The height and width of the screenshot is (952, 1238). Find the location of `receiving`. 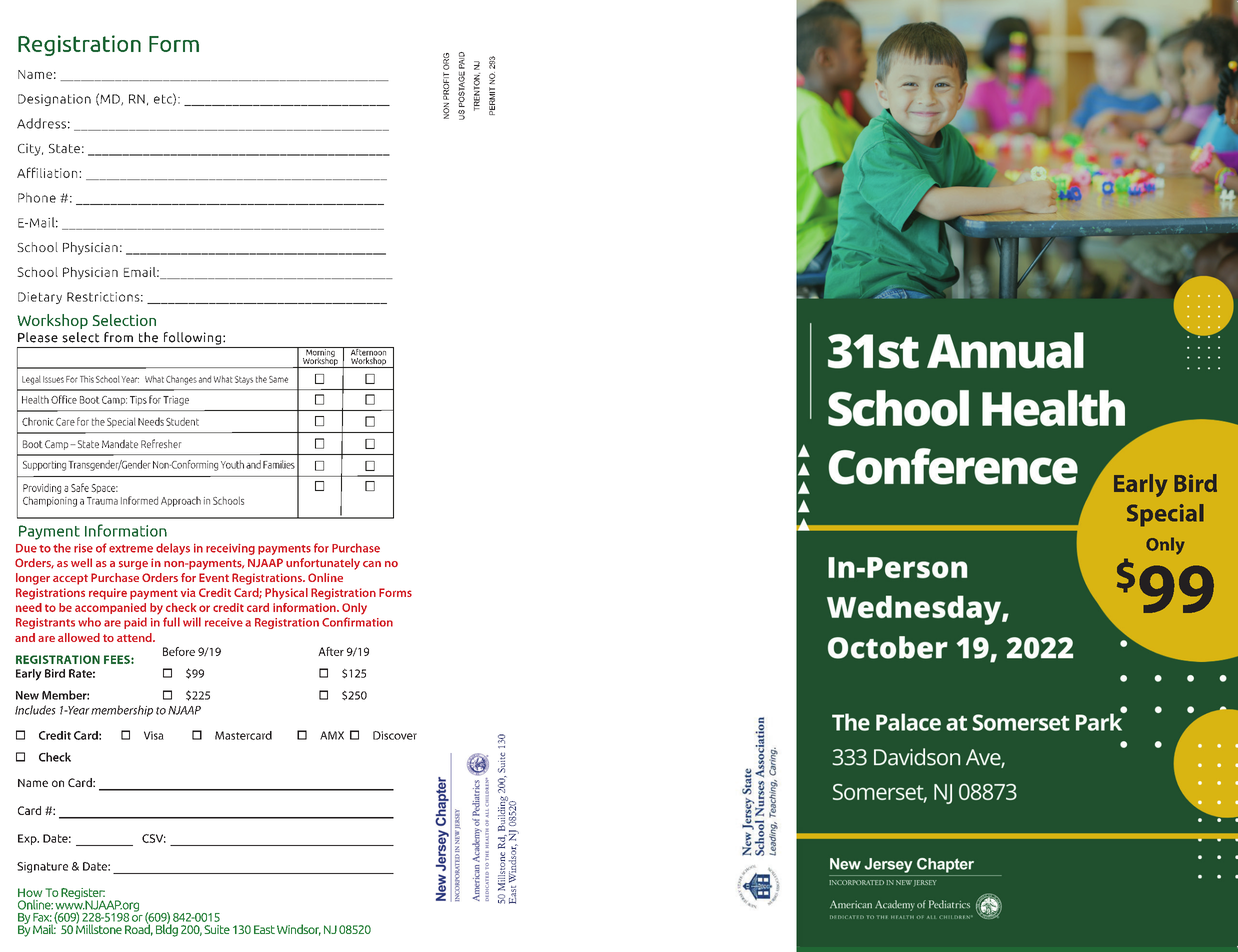

receiving is located at coordinates (230, 549).
